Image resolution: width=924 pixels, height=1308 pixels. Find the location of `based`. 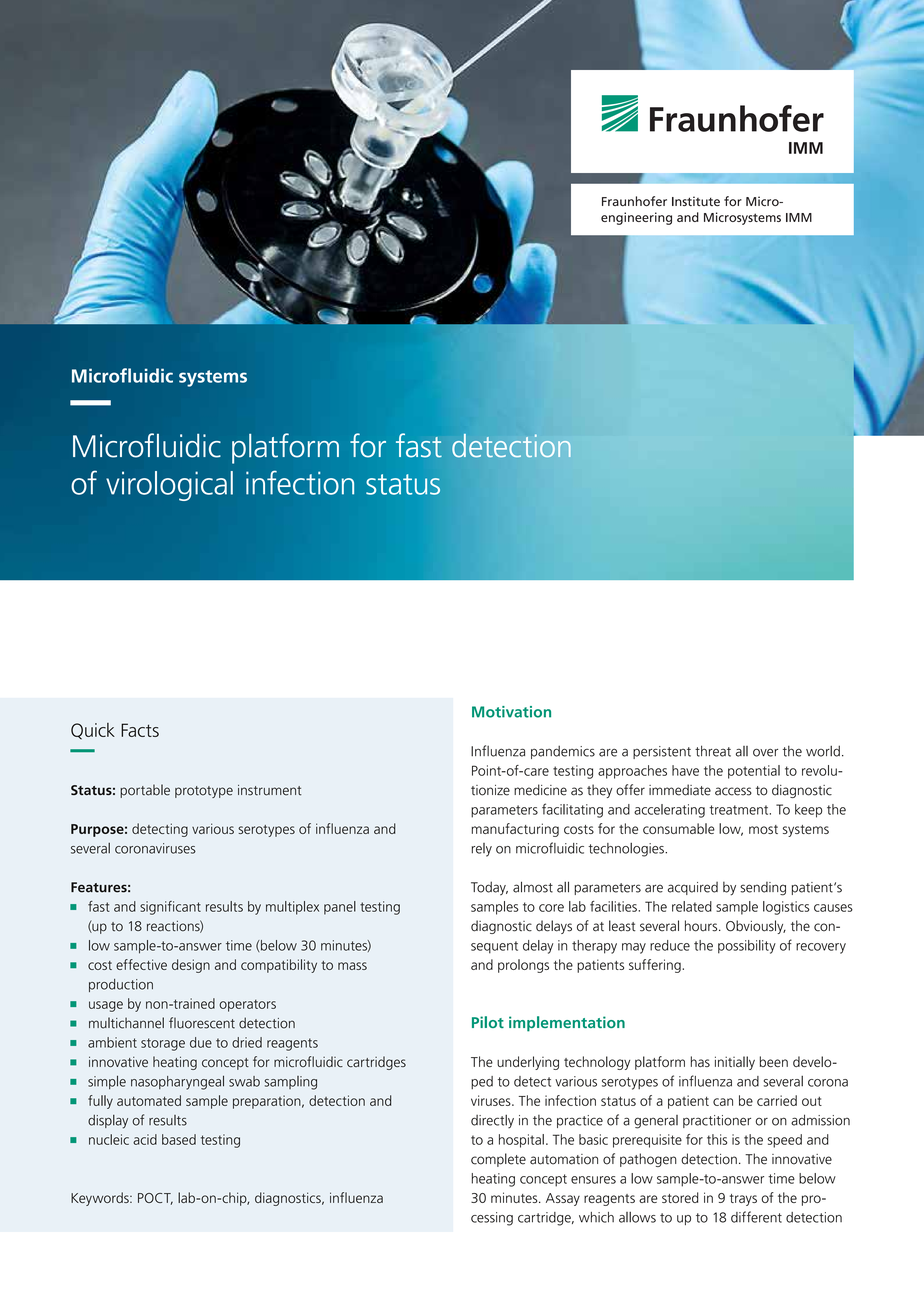

based is located at coordinates (179, 1139).
